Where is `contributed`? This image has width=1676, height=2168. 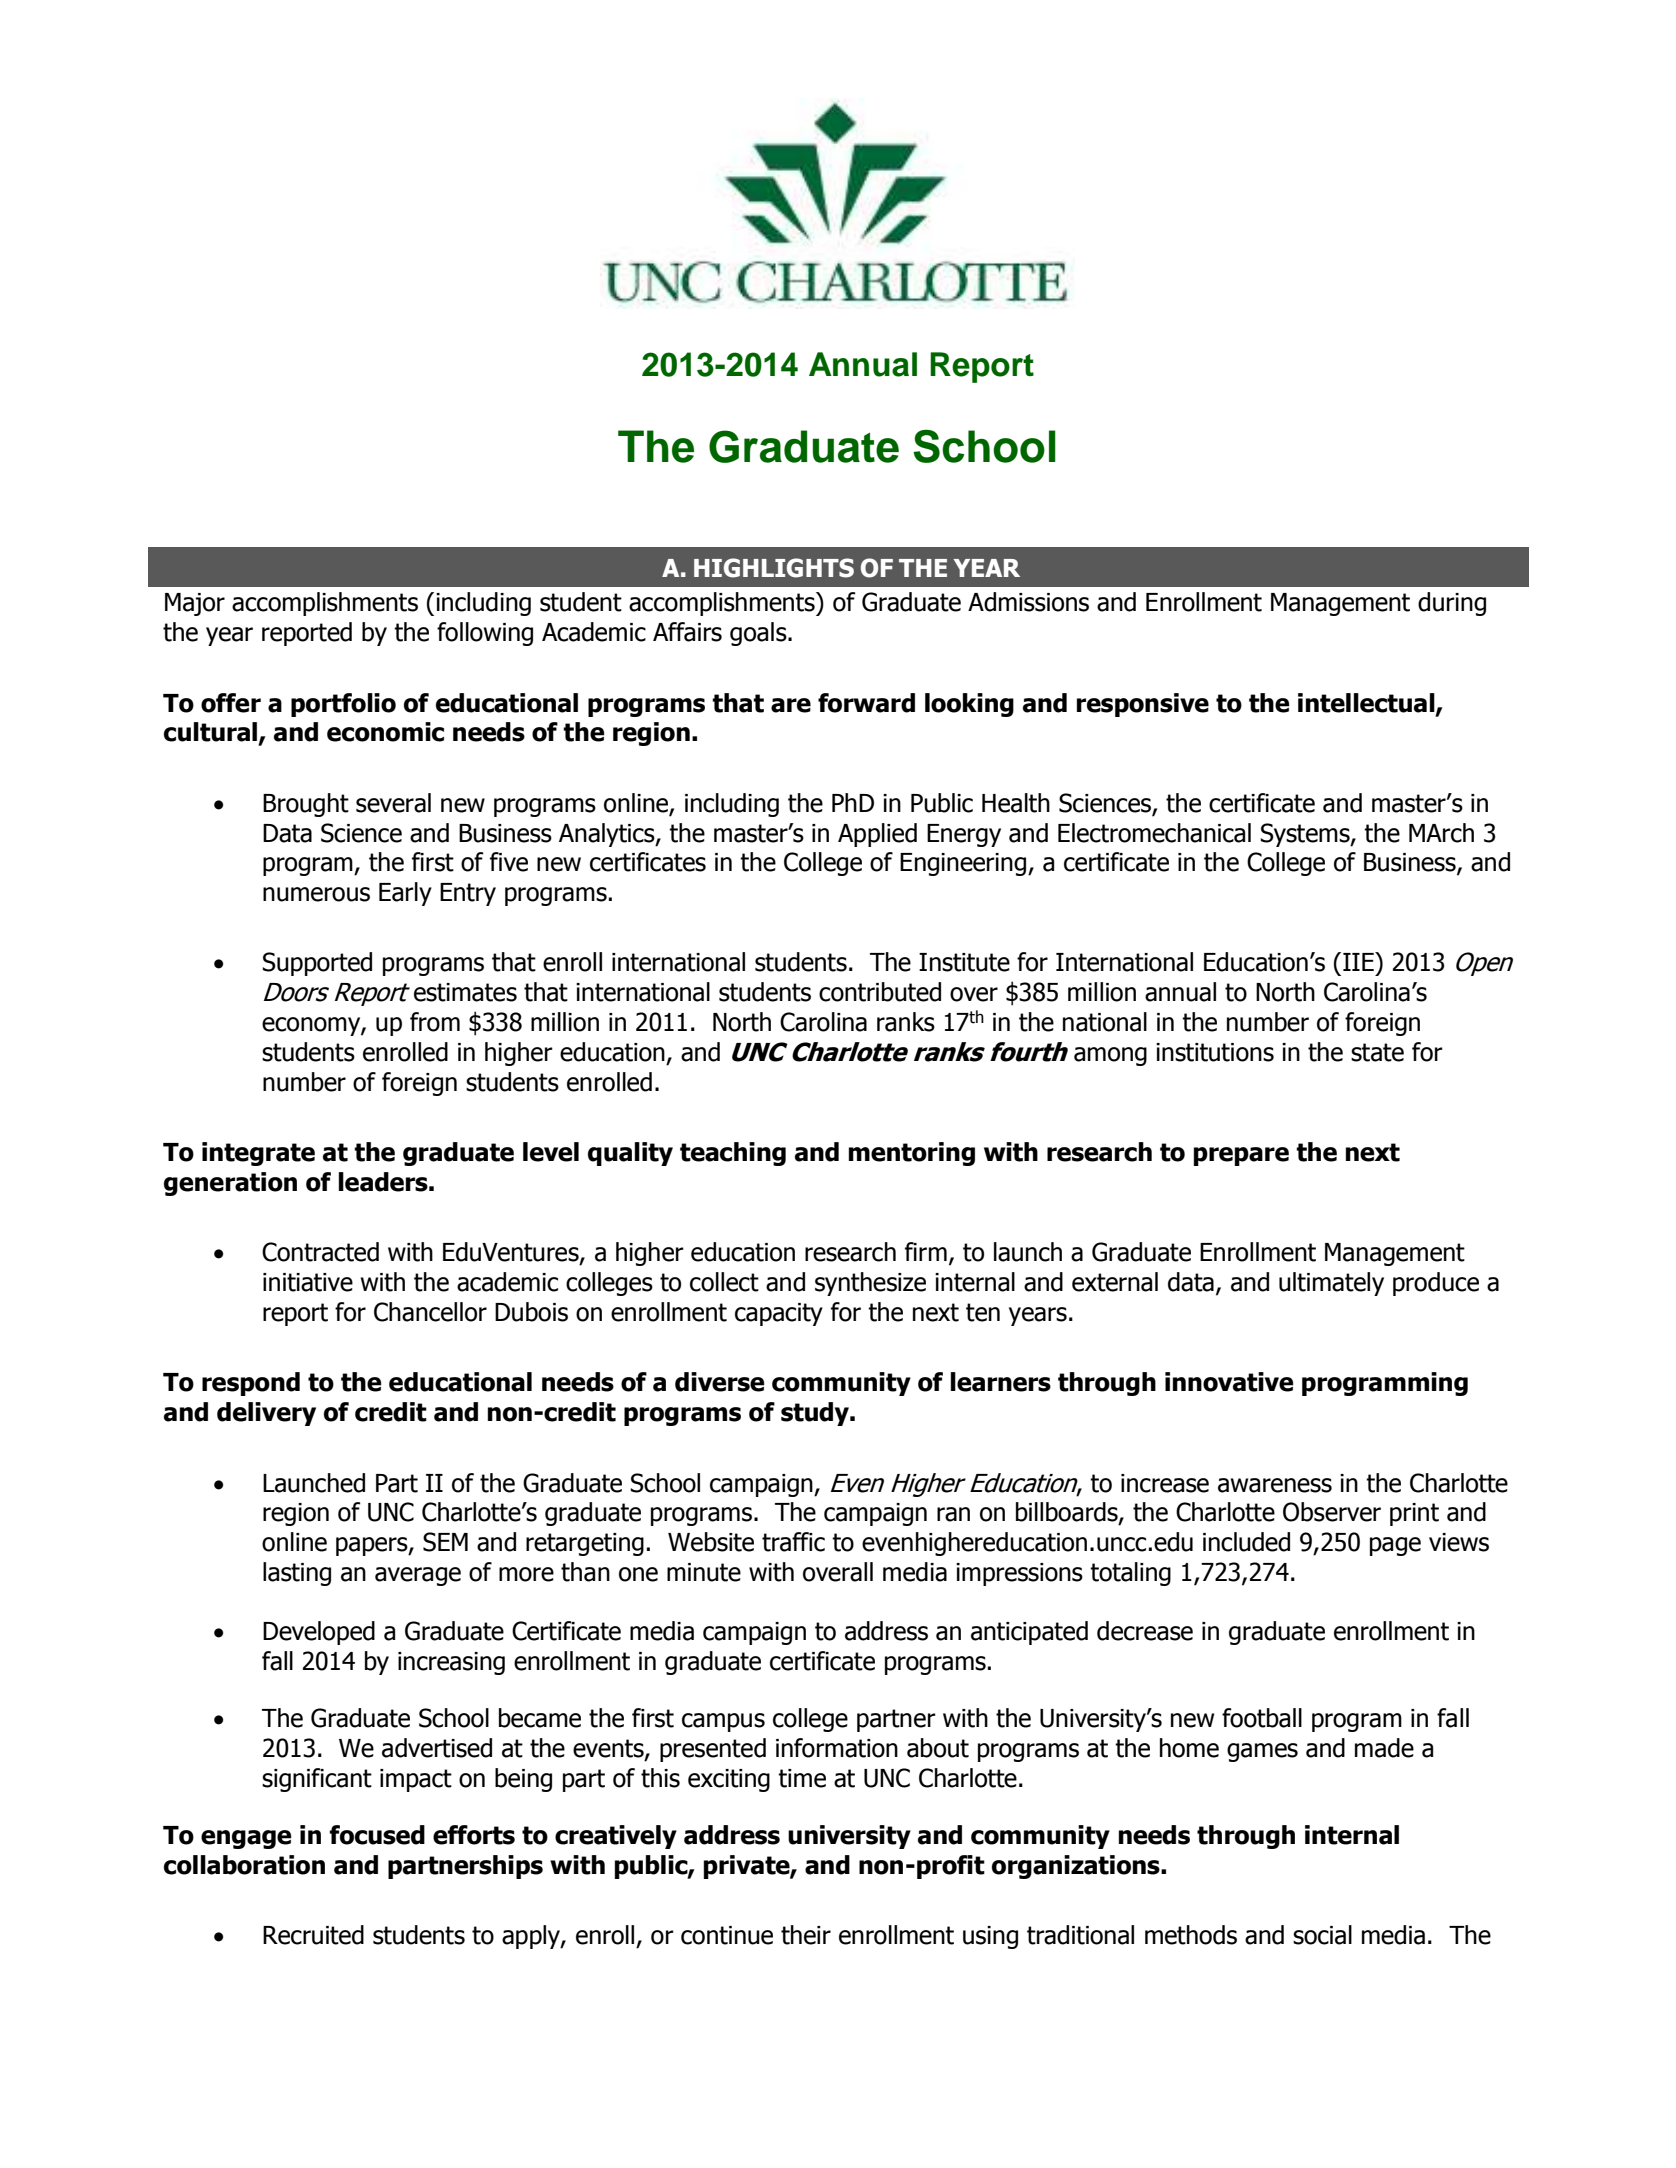
contributed is located at coordinates (880, 992).
